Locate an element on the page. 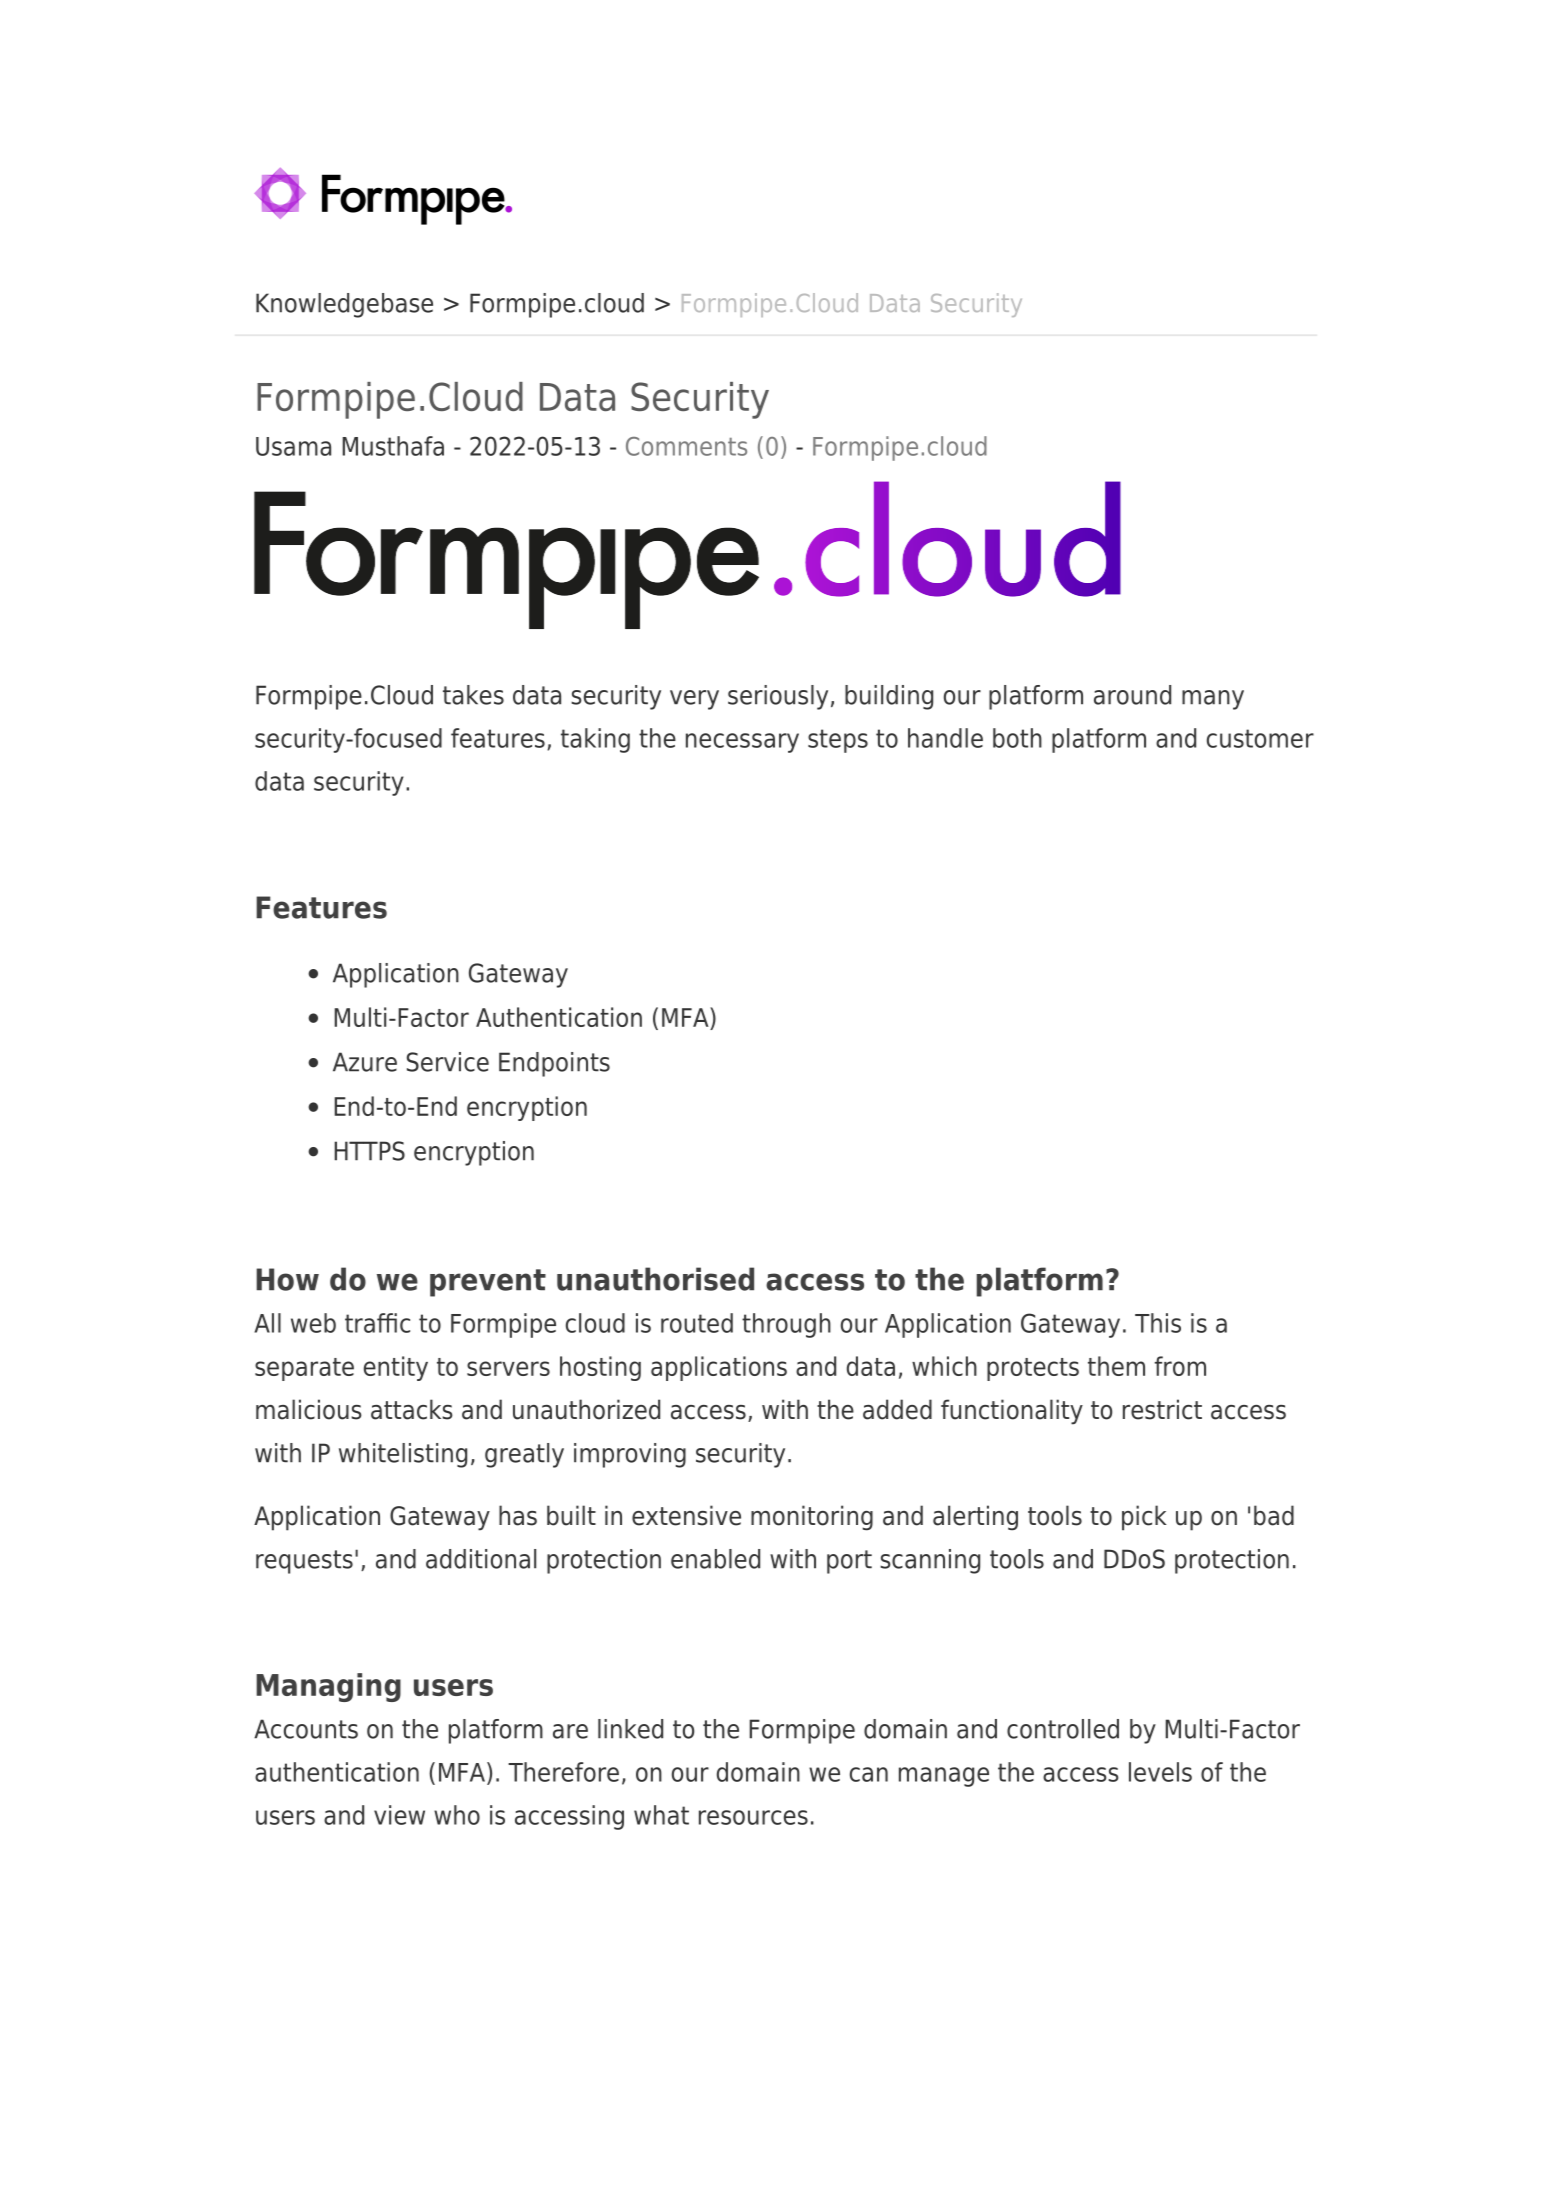 Image resolution: width=1552 pixels, height=2195 pixels. around is located at coordinates (1132, 695).
